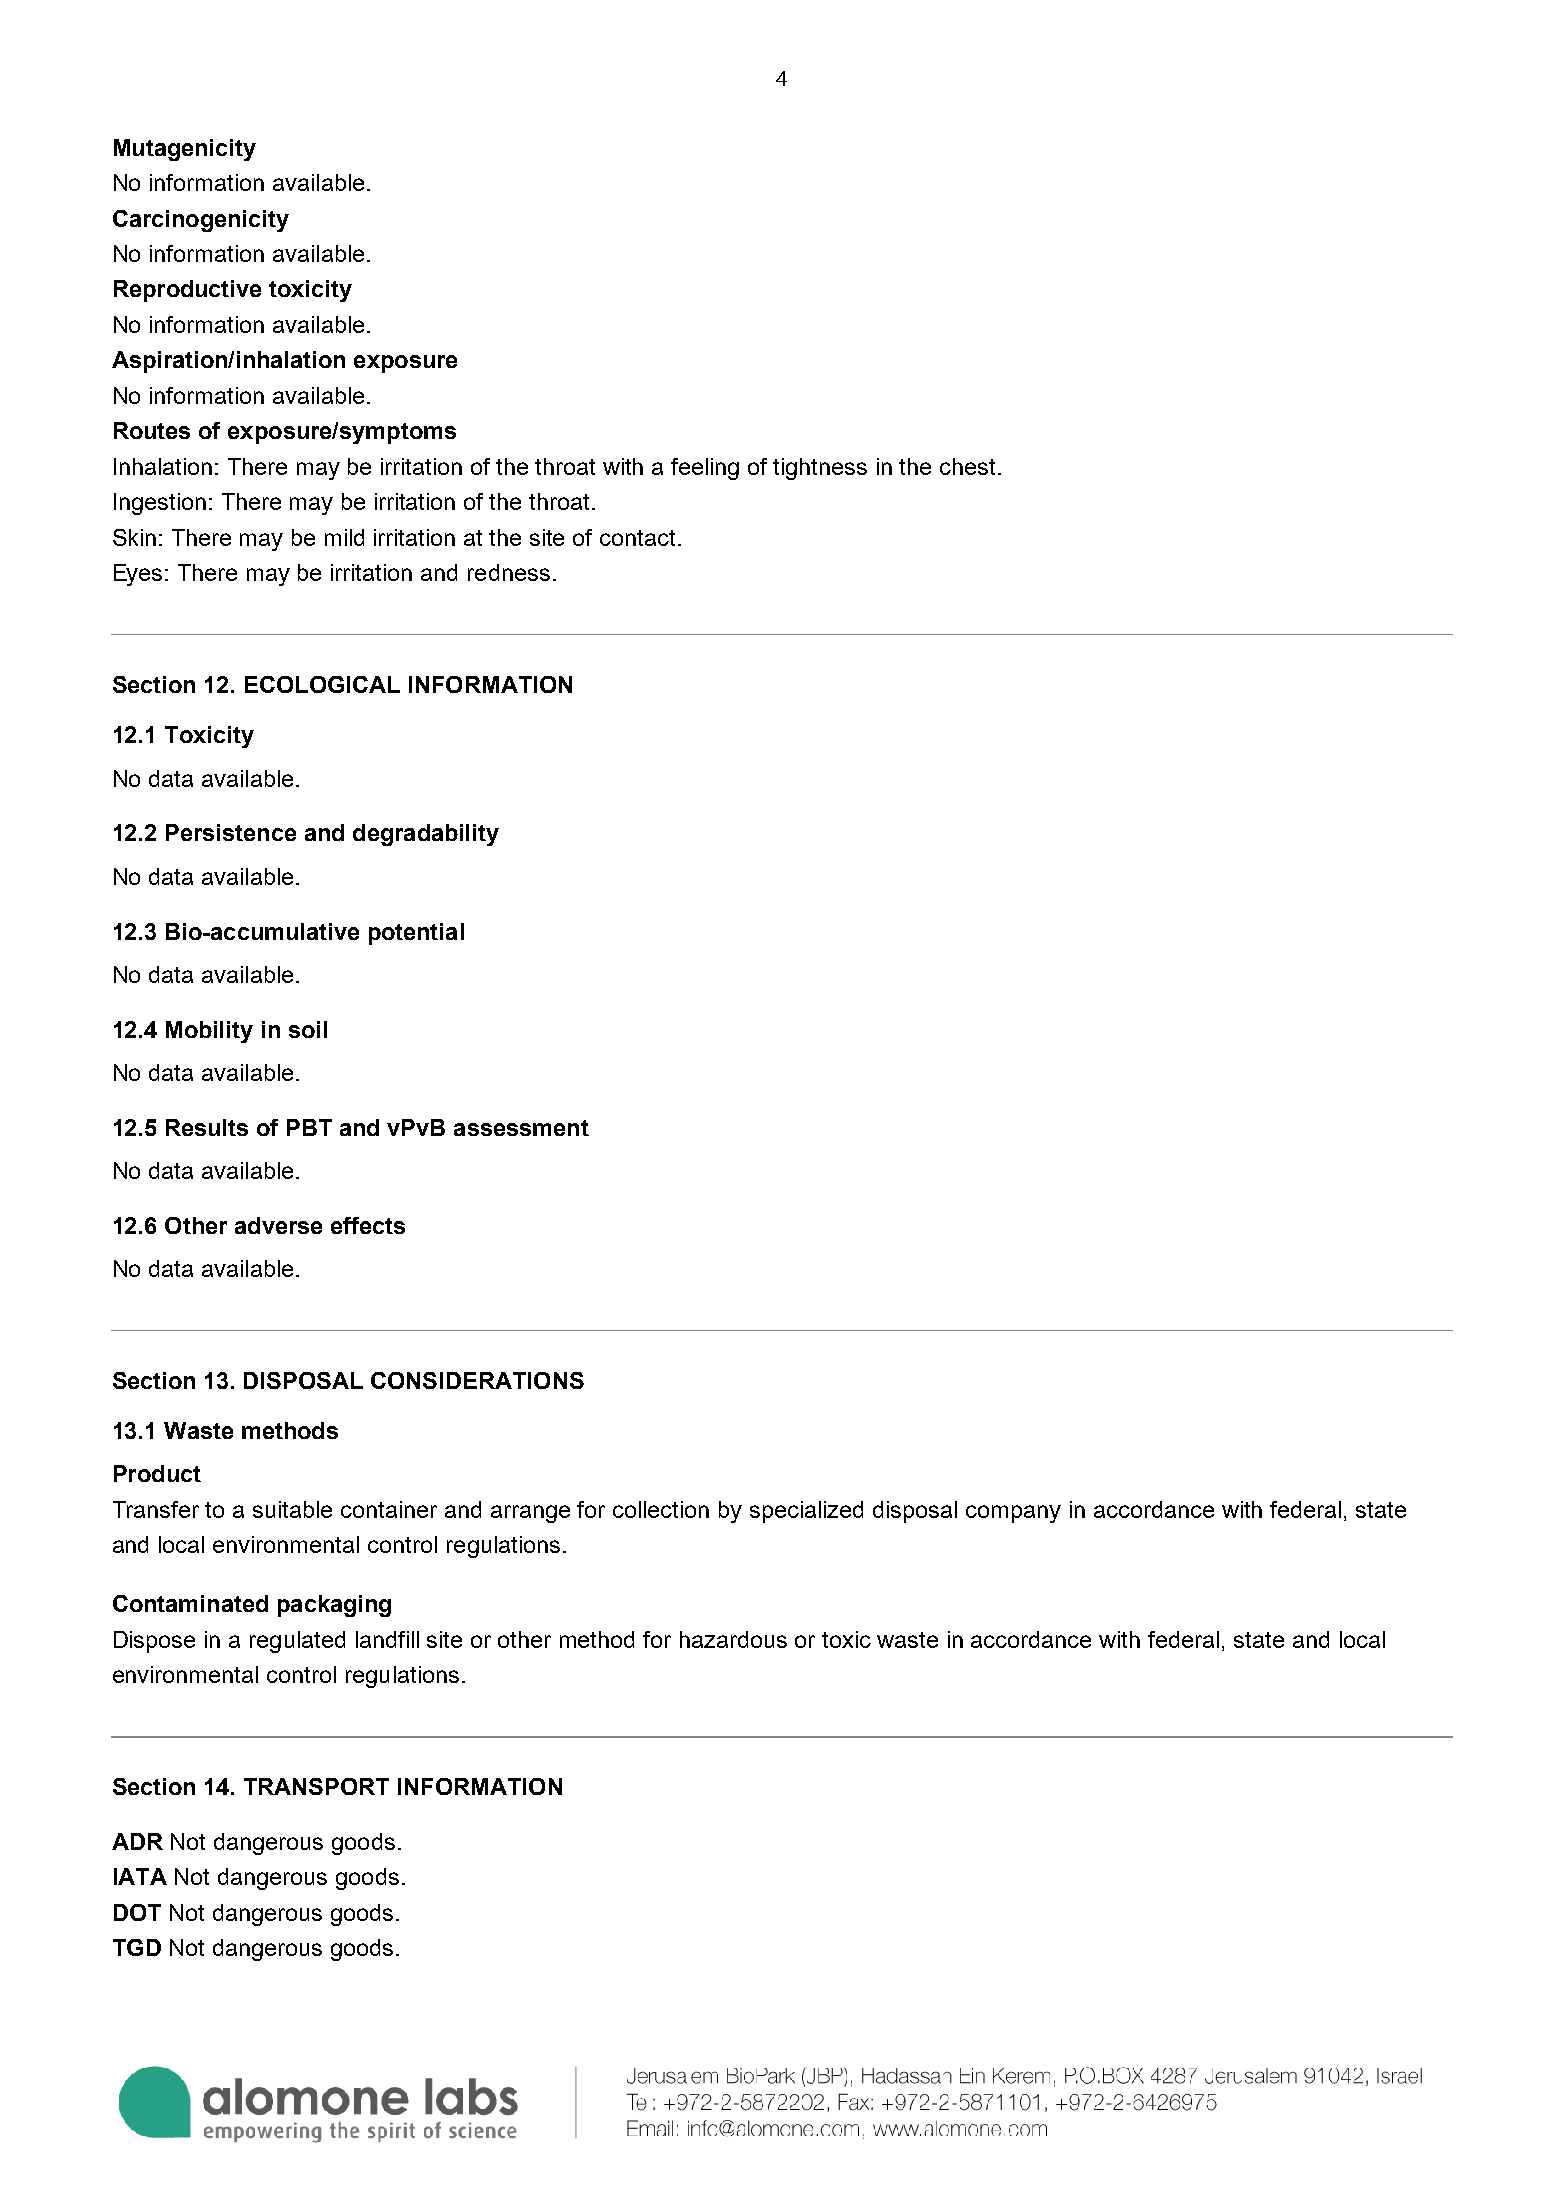 The image size is (1564, 2211). What do you see at coordinates (969, 466) in the screenshot?
I see `chest` at bounding box center [969, 466].
